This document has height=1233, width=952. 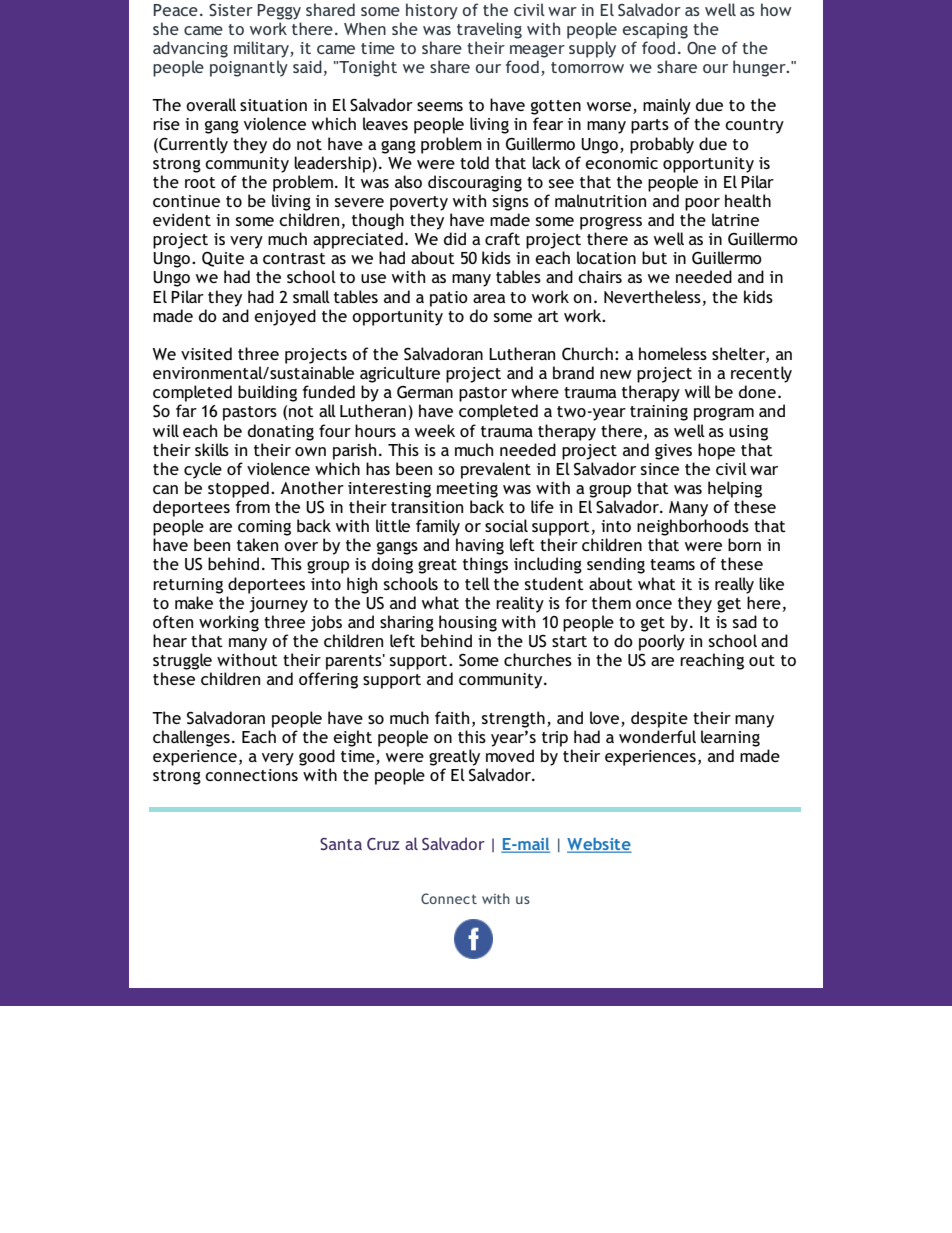 What do you see at coordinates (341, 844) in the document?
I see `Santa` at bounding box center [341, 844].
